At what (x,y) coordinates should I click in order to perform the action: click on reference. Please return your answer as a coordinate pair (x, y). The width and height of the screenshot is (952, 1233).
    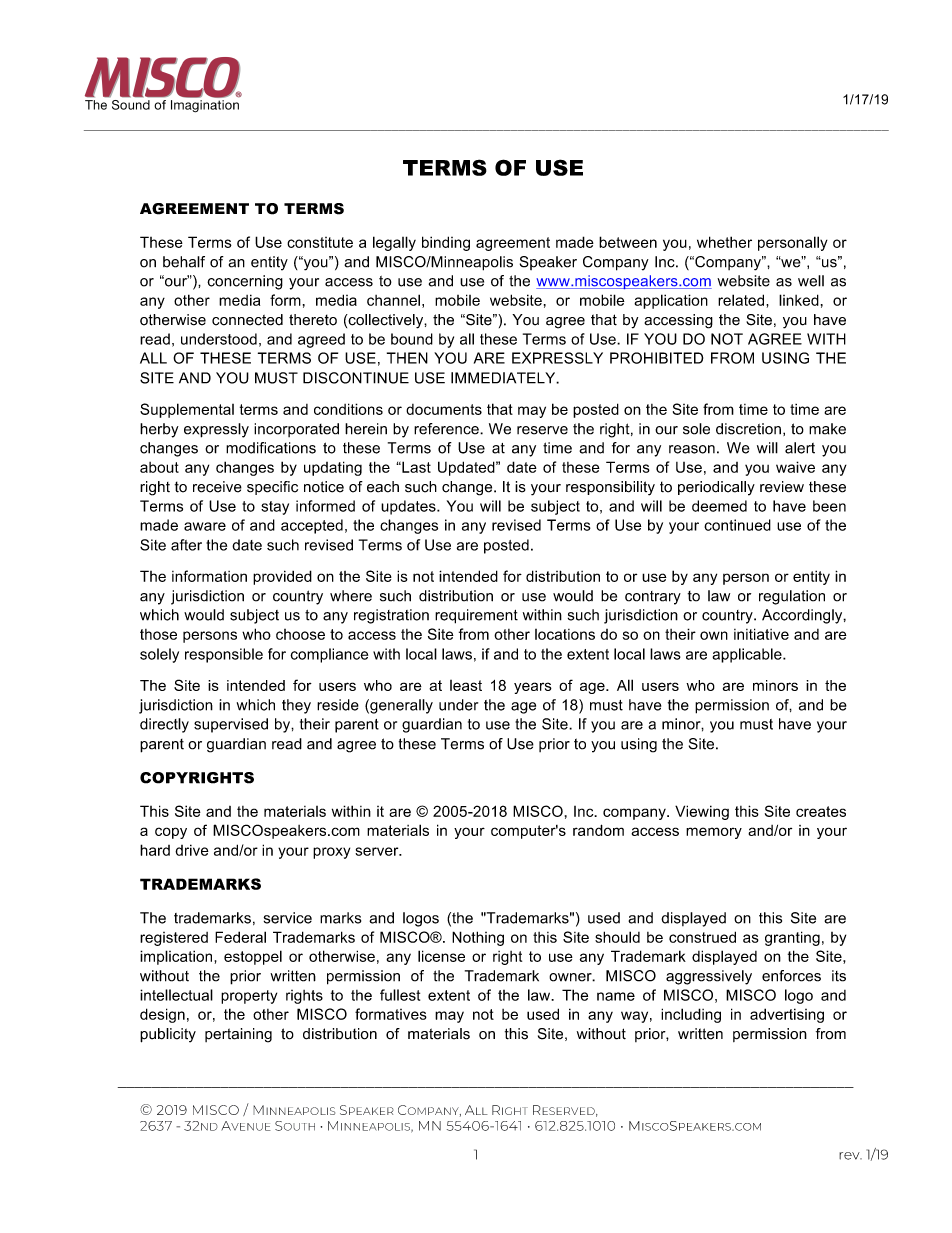
    Looking at the image, I should click on (447, 429).
